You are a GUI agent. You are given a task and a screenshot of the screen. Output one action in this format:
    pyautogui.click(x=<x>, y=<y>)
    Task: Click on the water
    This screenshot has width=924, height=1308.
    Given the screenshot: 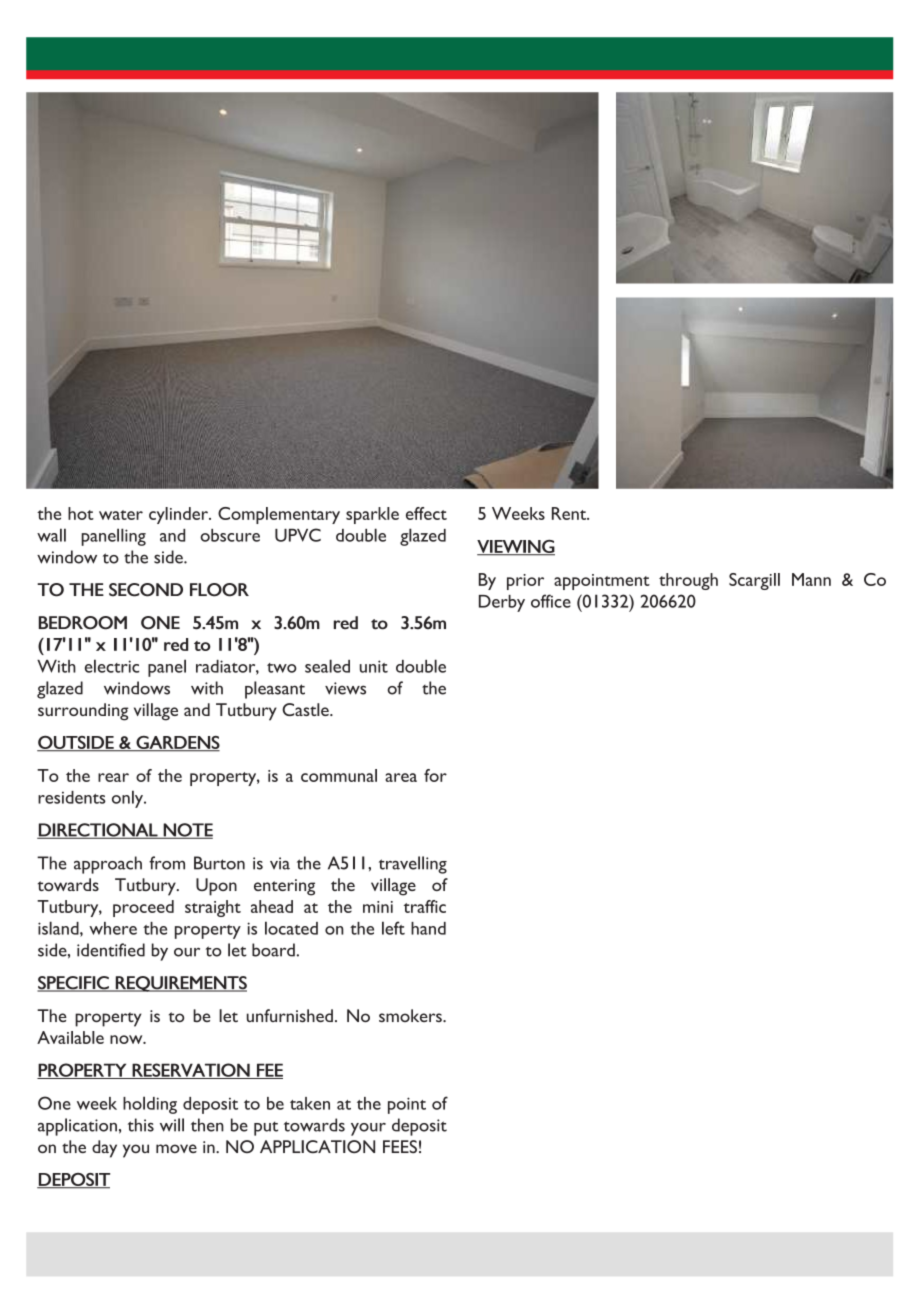 What is the action you would take?
    pyautogui.click(x=121, y=515)
